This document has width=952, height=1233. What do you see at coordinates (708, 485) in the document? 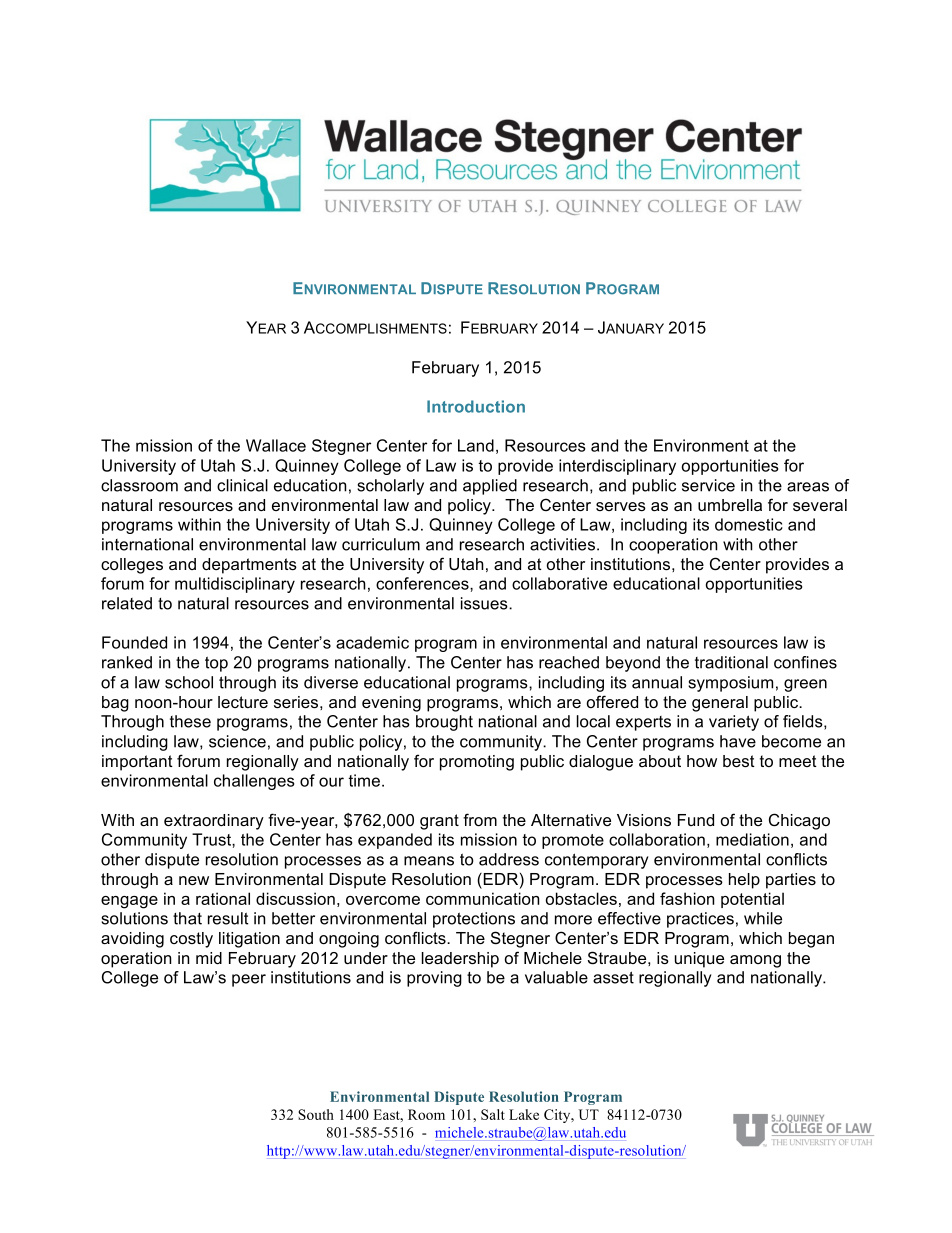
I see `service` at bounding box center [708, 485].
